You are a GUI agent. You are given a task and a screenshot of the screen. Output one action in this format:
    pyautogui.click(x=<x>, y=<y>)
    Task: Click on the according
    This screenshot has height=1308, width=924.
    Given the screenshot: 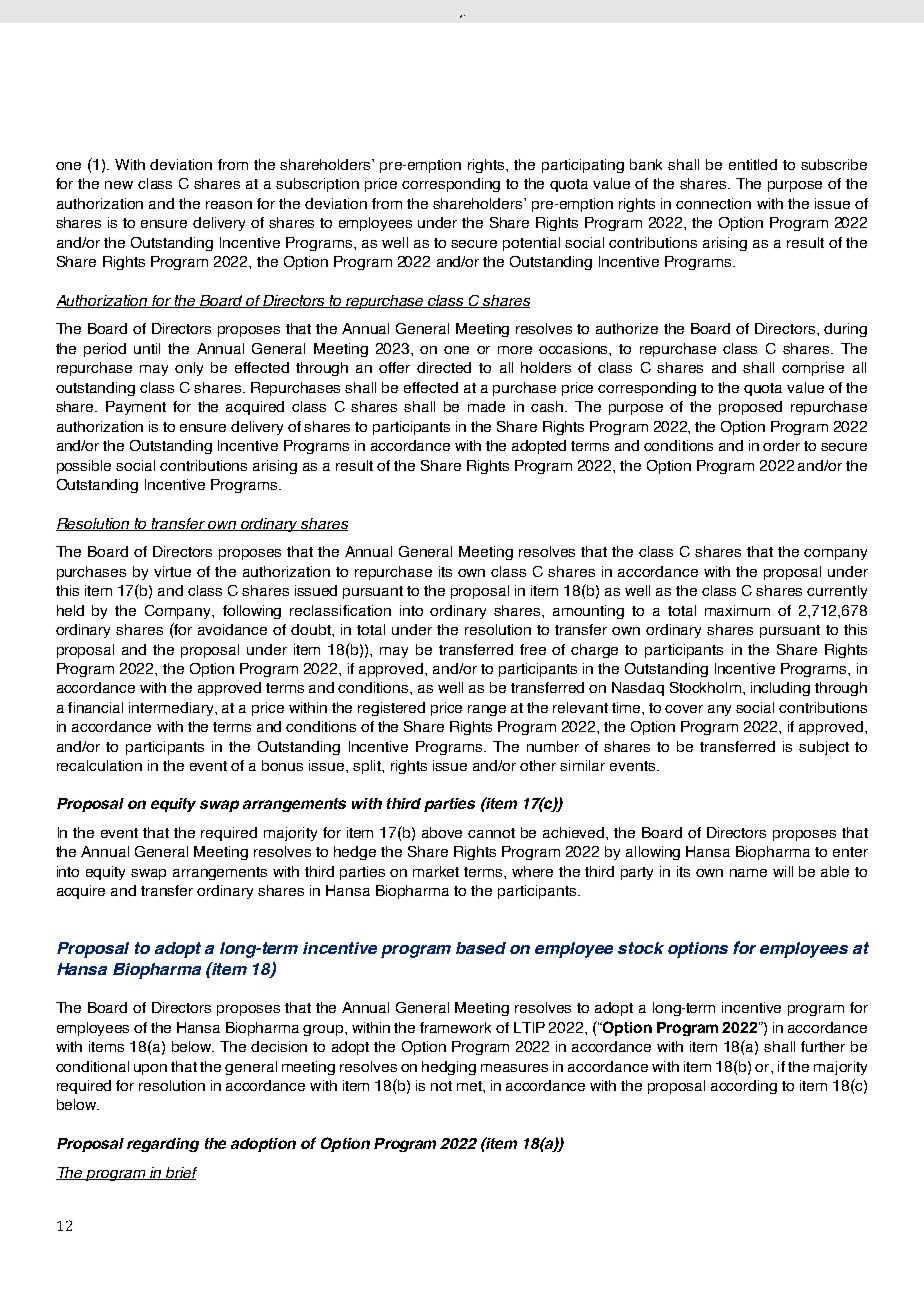 What is the action you would take?
    pyautogui.click(x=744, y=1087)
